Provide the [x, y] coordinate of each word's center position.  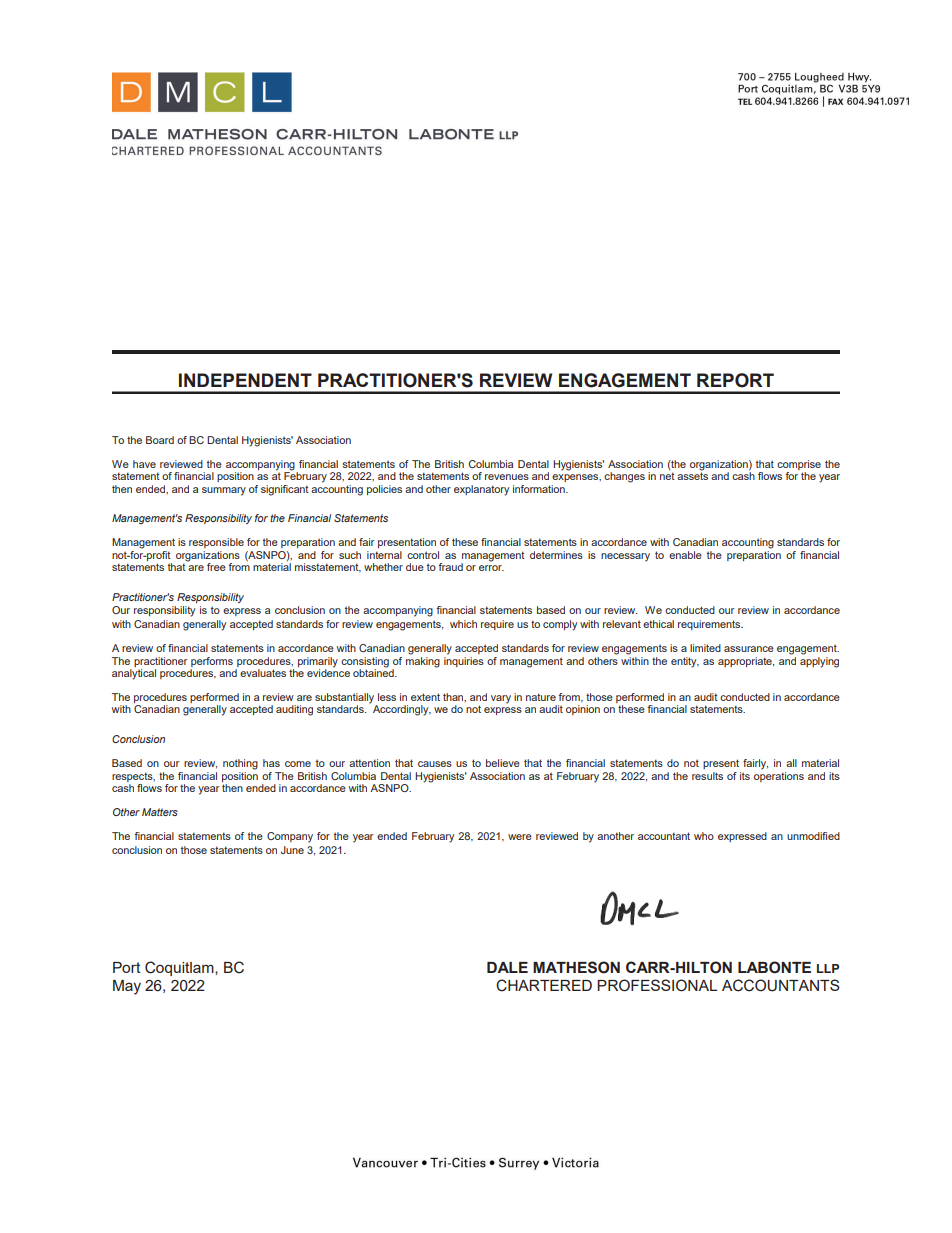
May [127, 987]
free [216, 567]
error [491, 568]
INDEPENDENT [245, 380]
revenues [507, 477]
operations [779, 777]
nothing [240, 764]
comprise [799, 465]
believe [503, 763]
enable [685, 555]
